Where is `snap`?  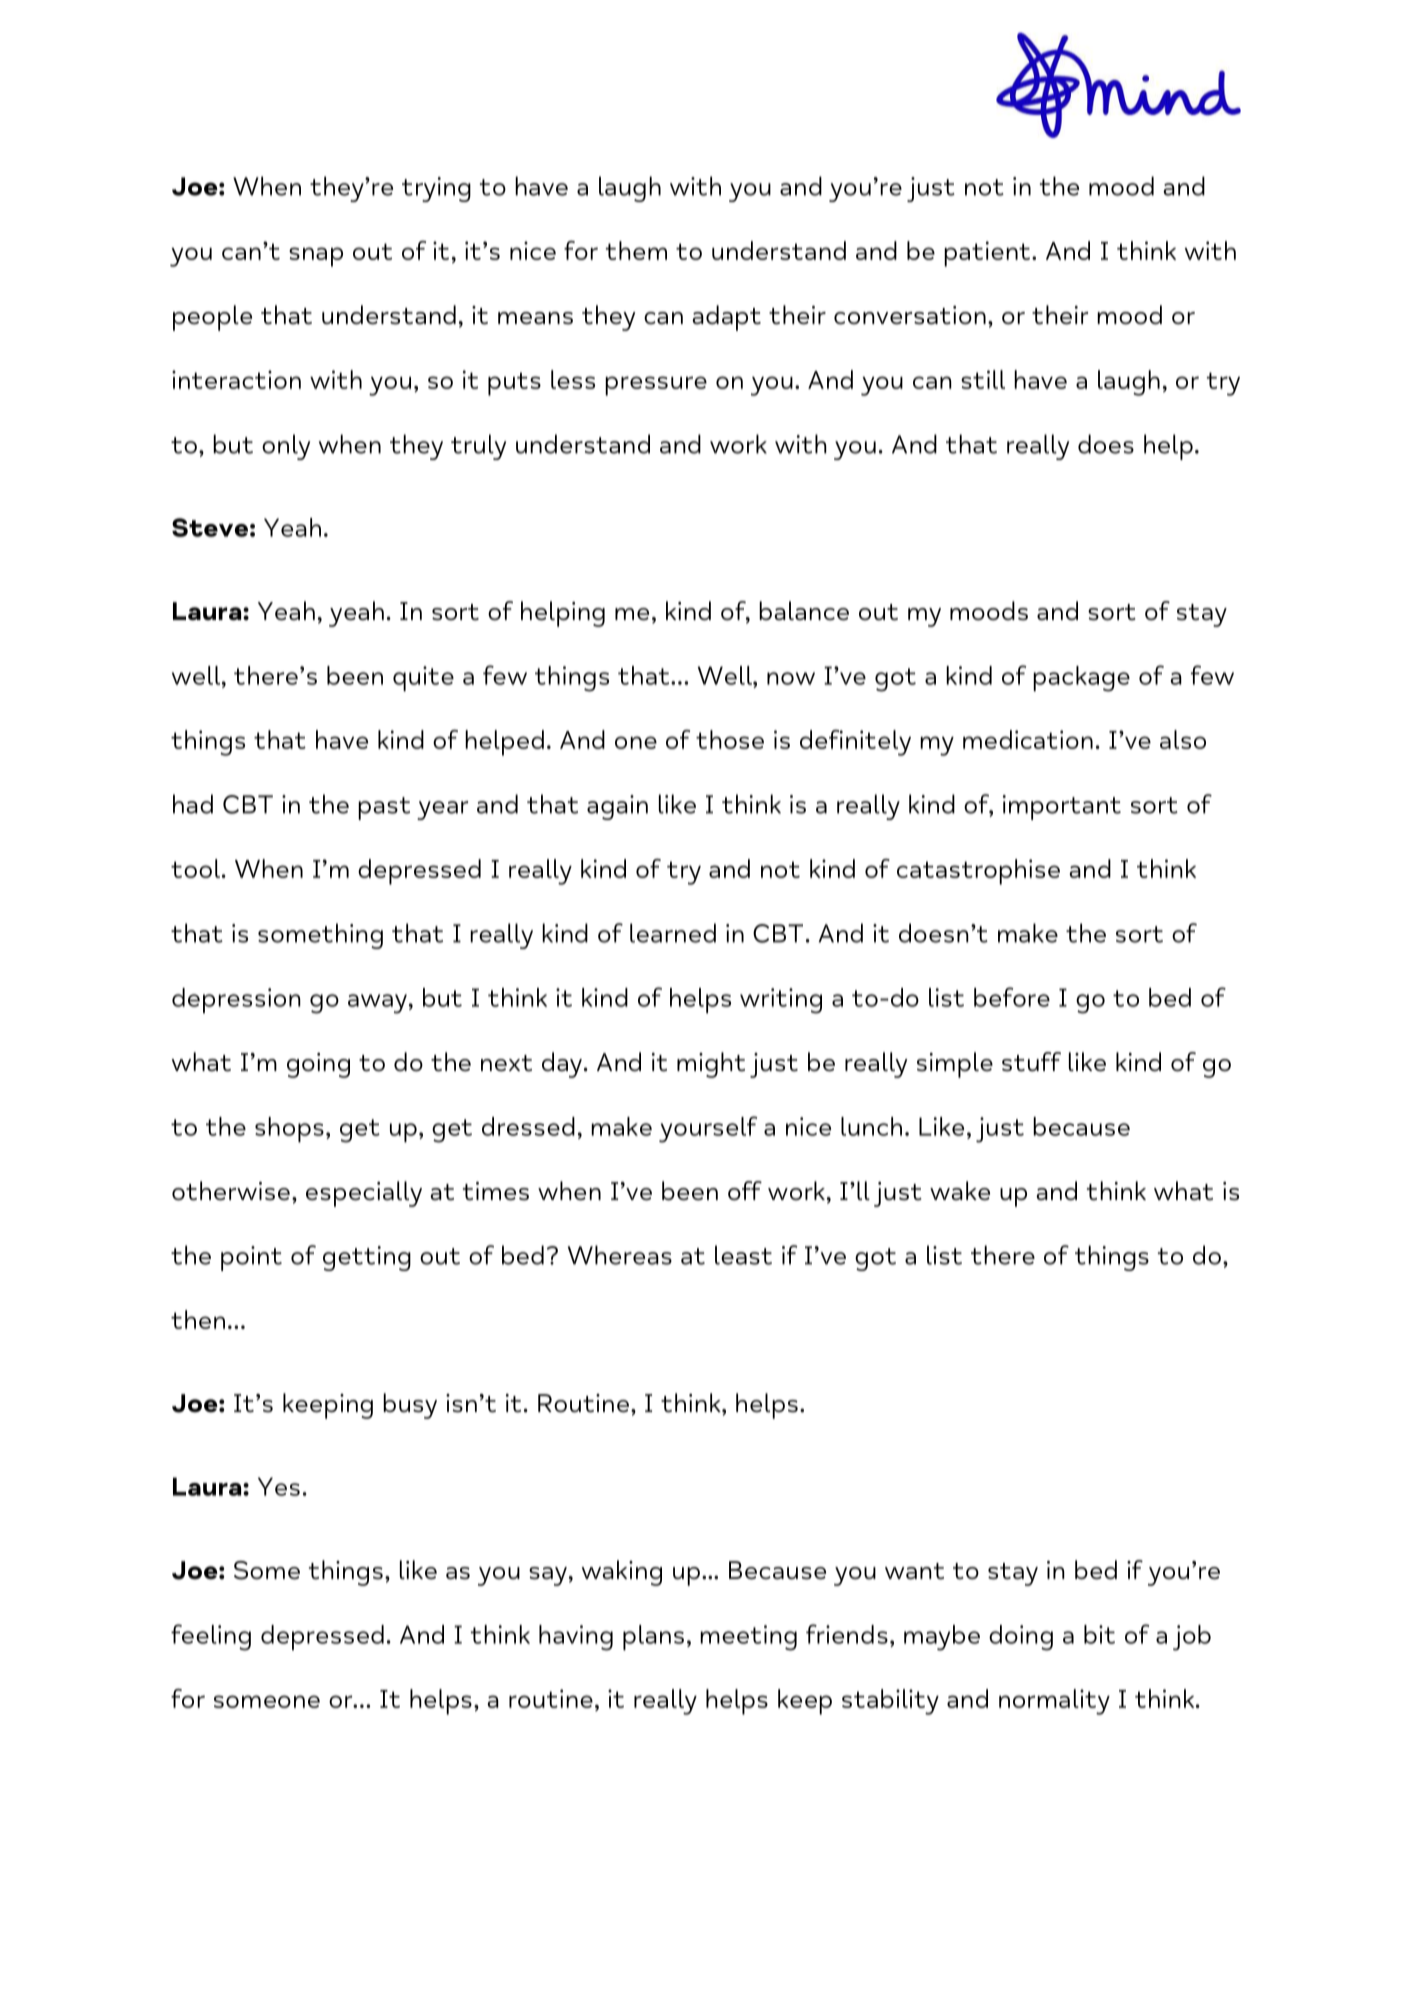 snap is located at coordinates (316, 257).
